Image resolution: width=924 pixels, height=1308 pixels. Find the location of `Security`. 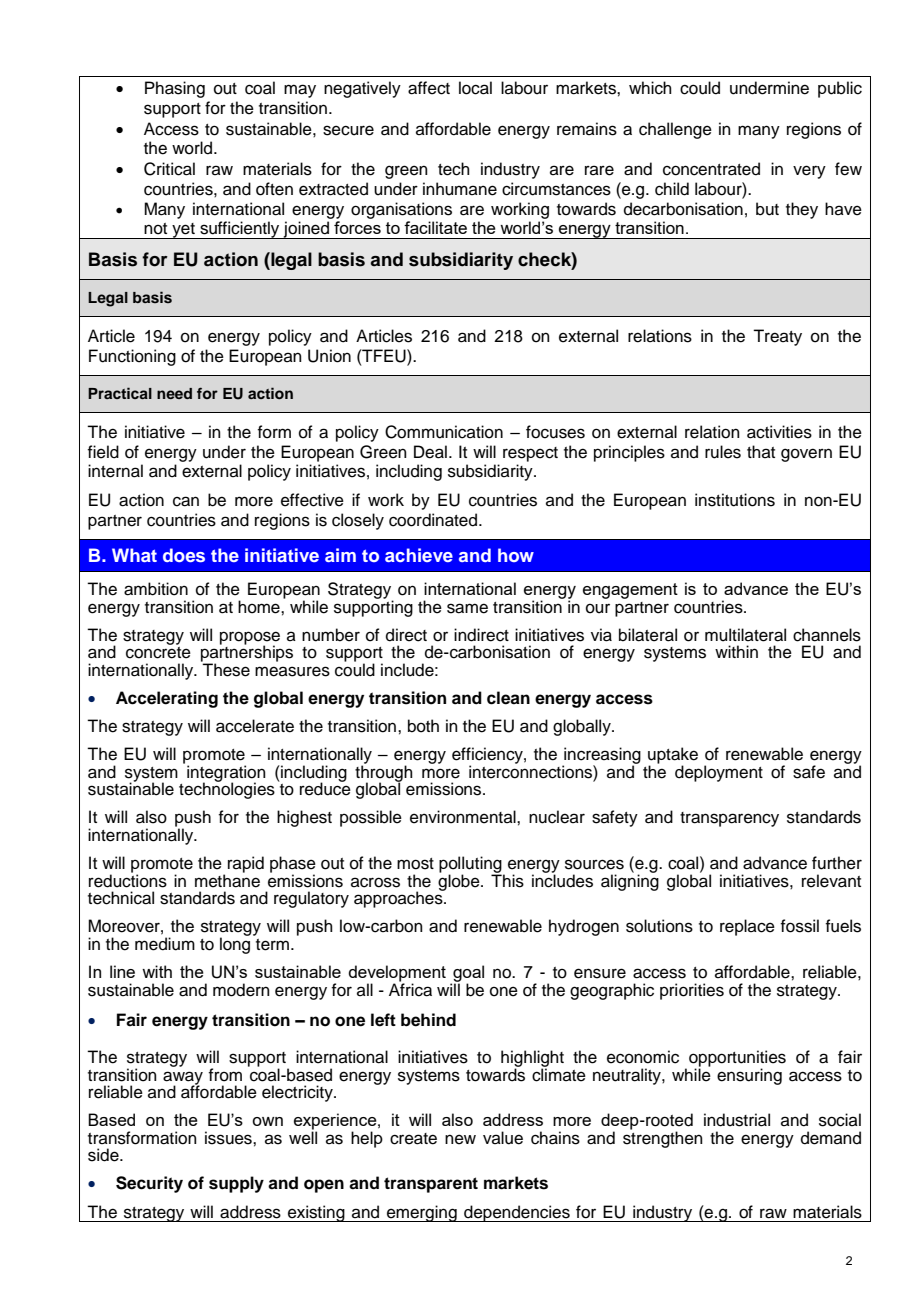

Security is located at coordinates (149, 1184).
